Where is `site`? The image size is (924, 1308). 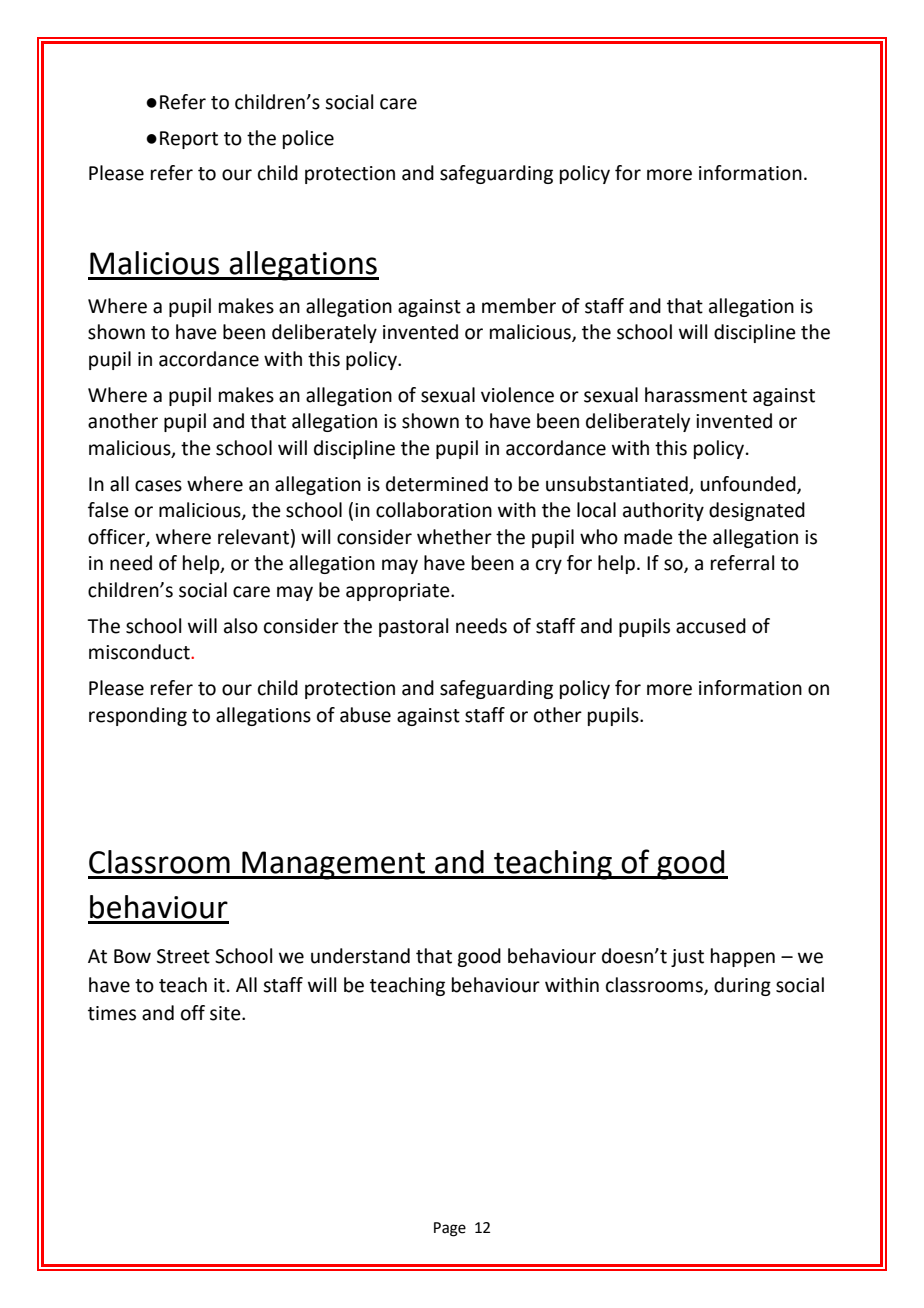 site is located at coordinates (226, 1013).
